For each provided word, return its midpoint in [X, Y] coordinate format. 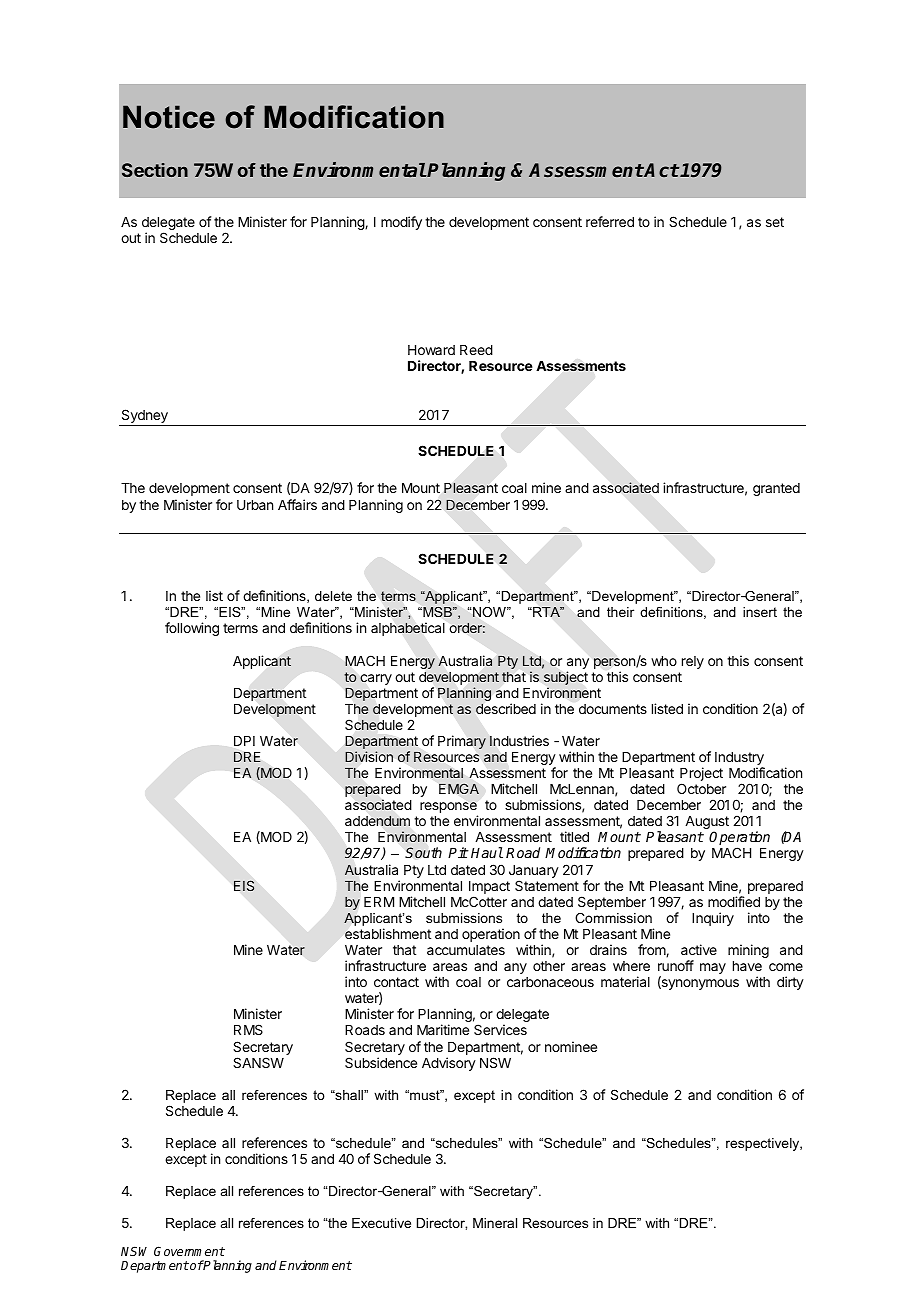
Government [189, 1251]
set [775, 222]
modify [401, 223]
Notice [169, 117]
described [506, 708]
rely [693, 662]
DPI [244, 741]
